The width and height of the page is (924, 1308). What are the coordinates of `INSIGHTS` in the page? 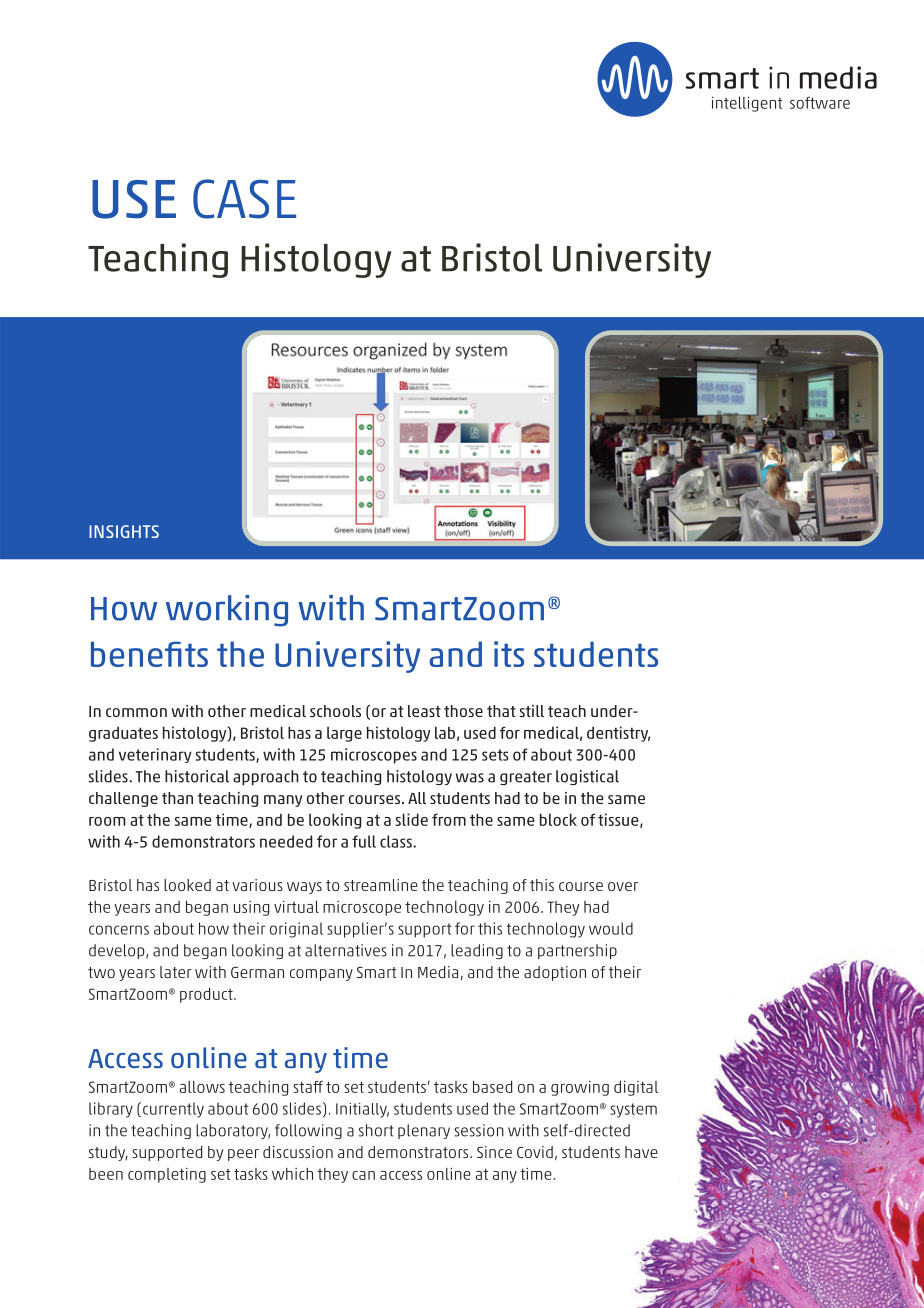 It's located at (124, 531).
